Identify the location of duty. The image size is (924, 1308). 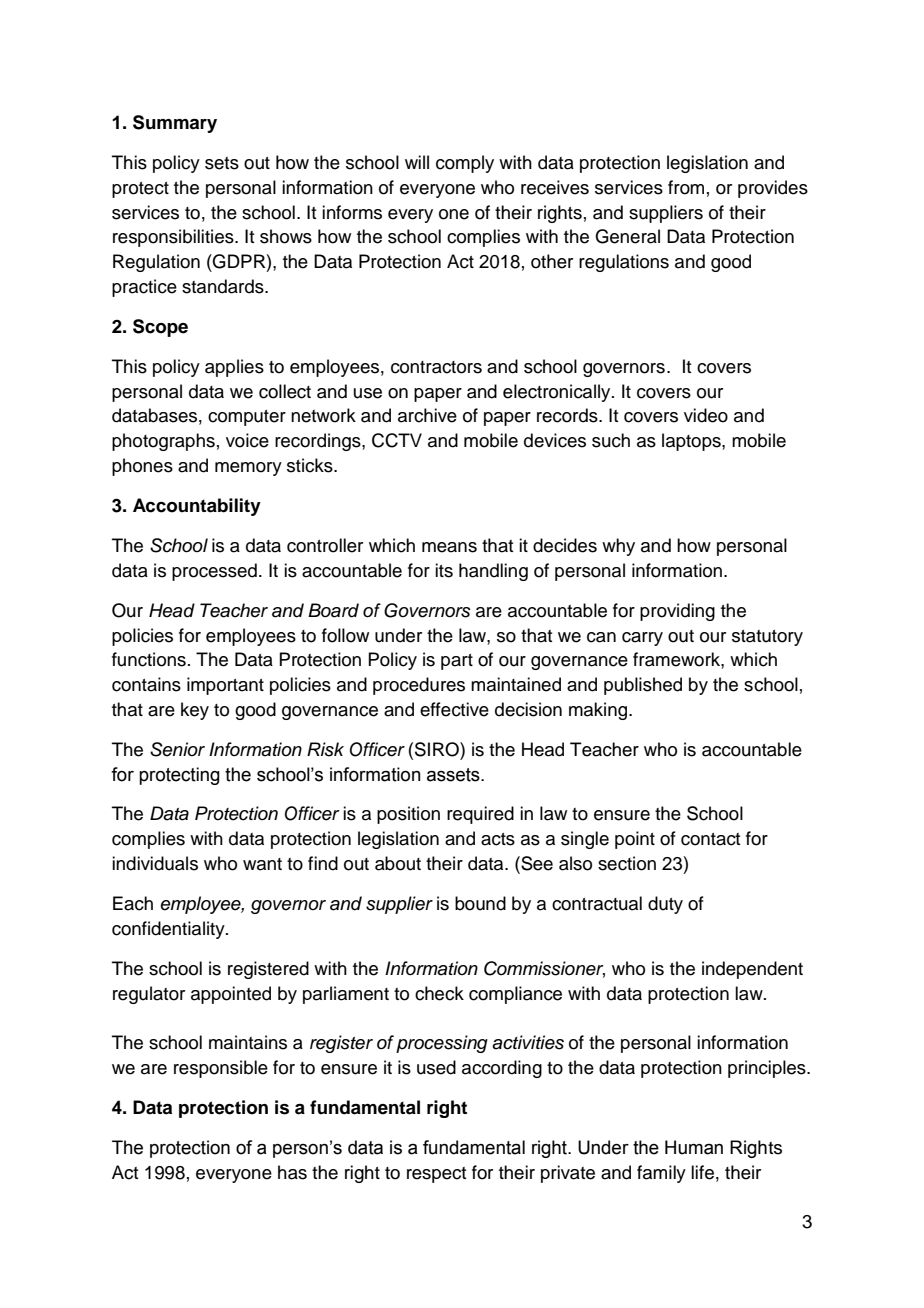
(665, 905).
